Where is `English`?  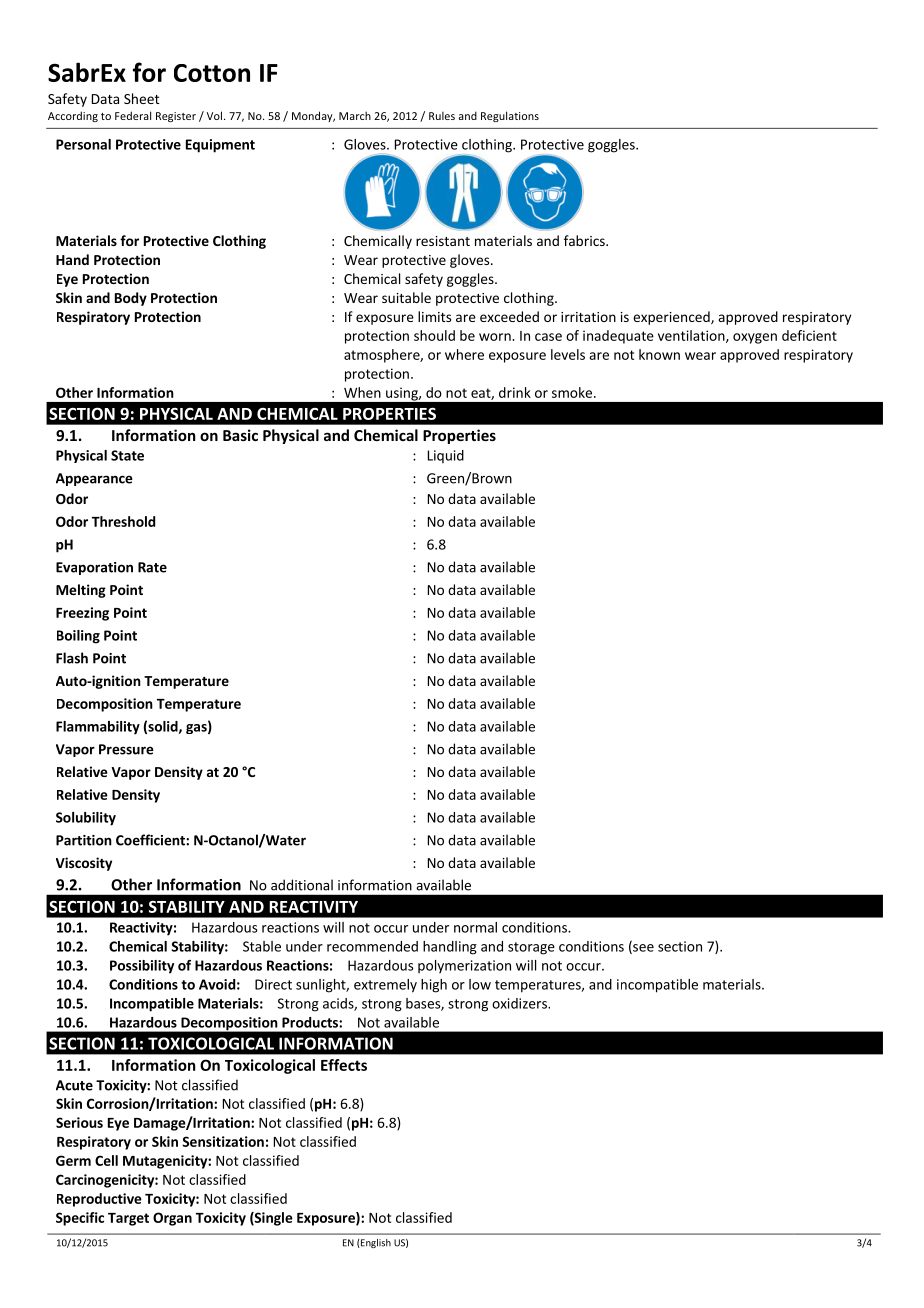
English is located at coordinates (375, 1243).
